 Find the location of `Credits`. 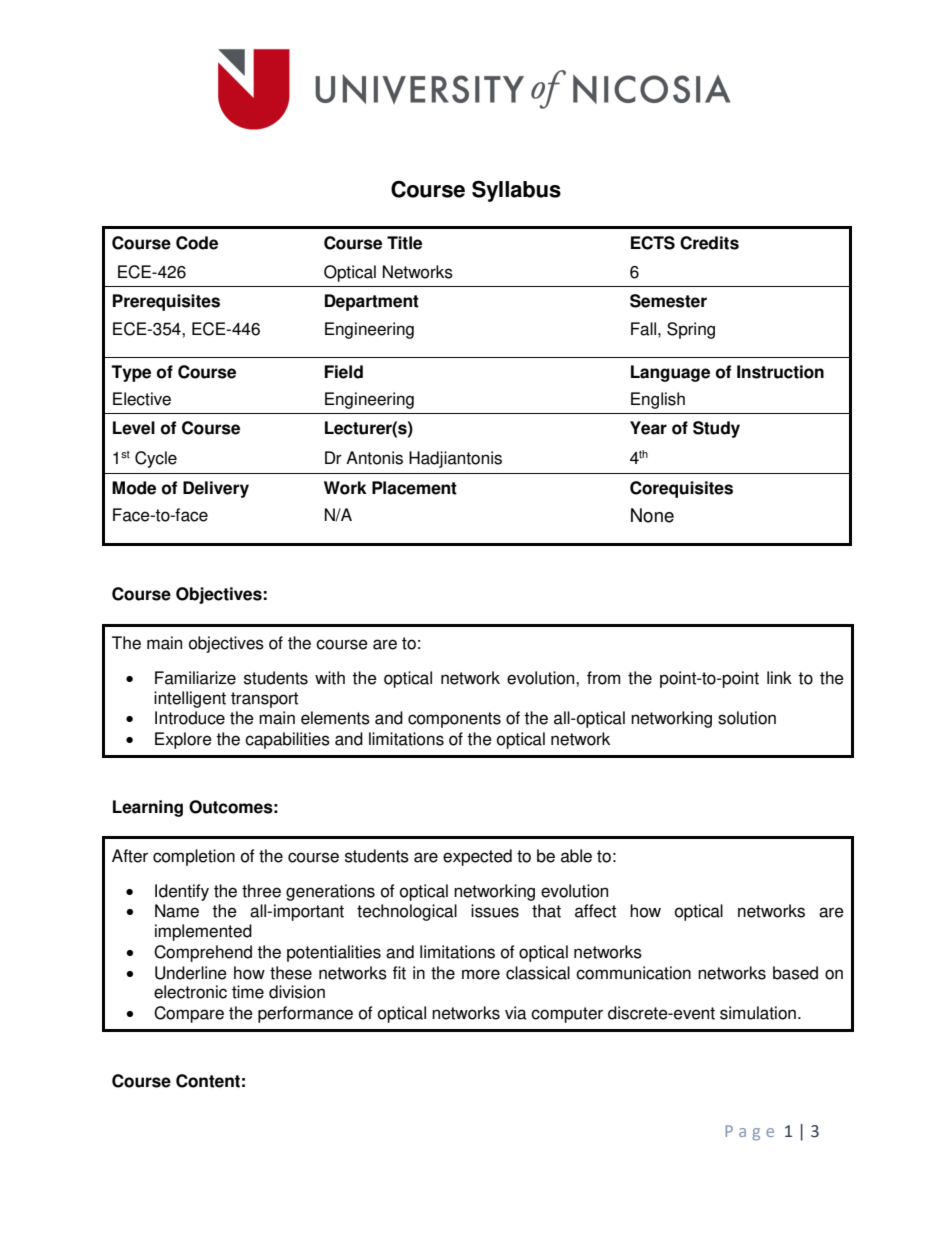

Credits is located at coordinates (709, 243).
